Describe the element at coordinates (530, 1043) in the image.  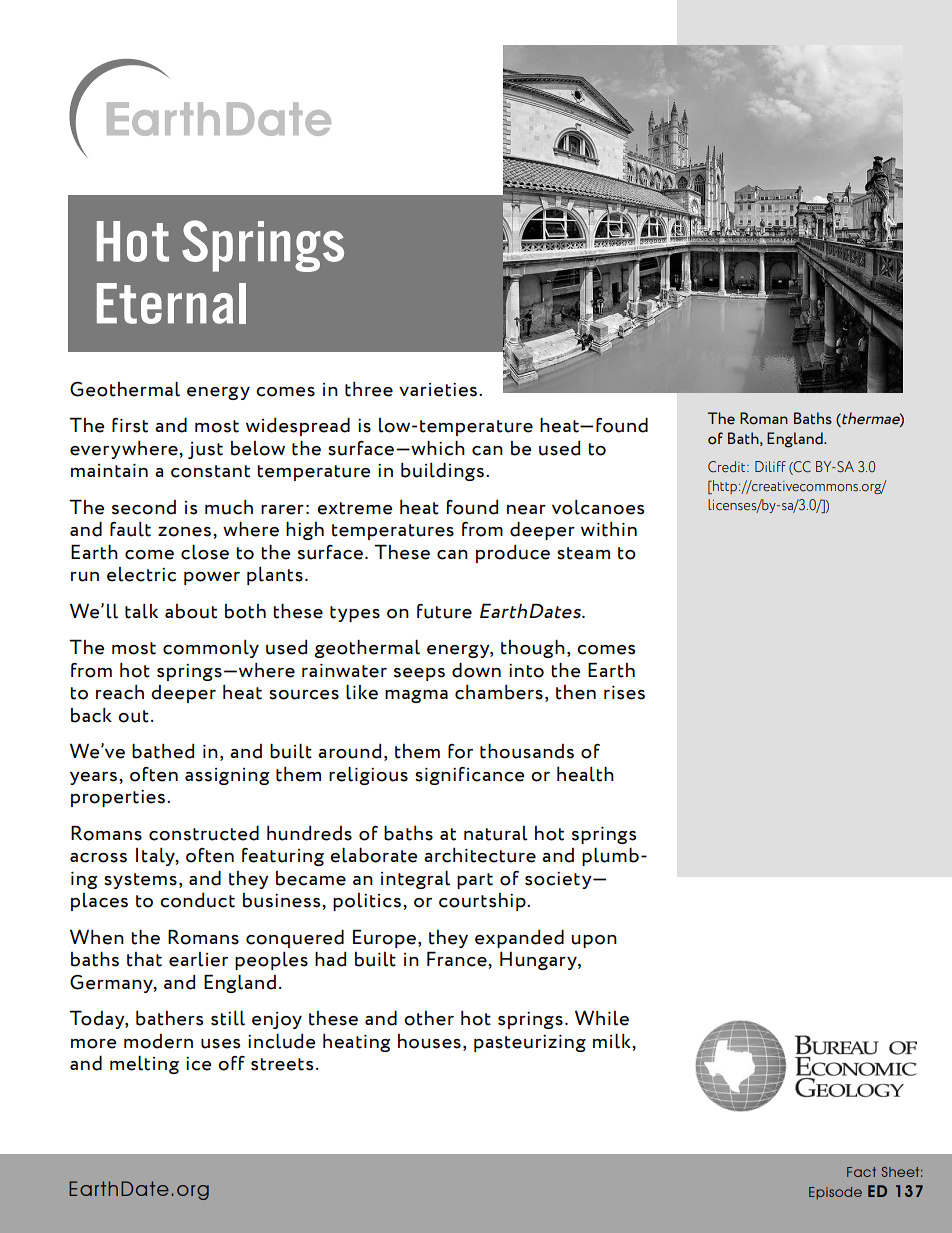
I see `pasteurizing` at that location.
